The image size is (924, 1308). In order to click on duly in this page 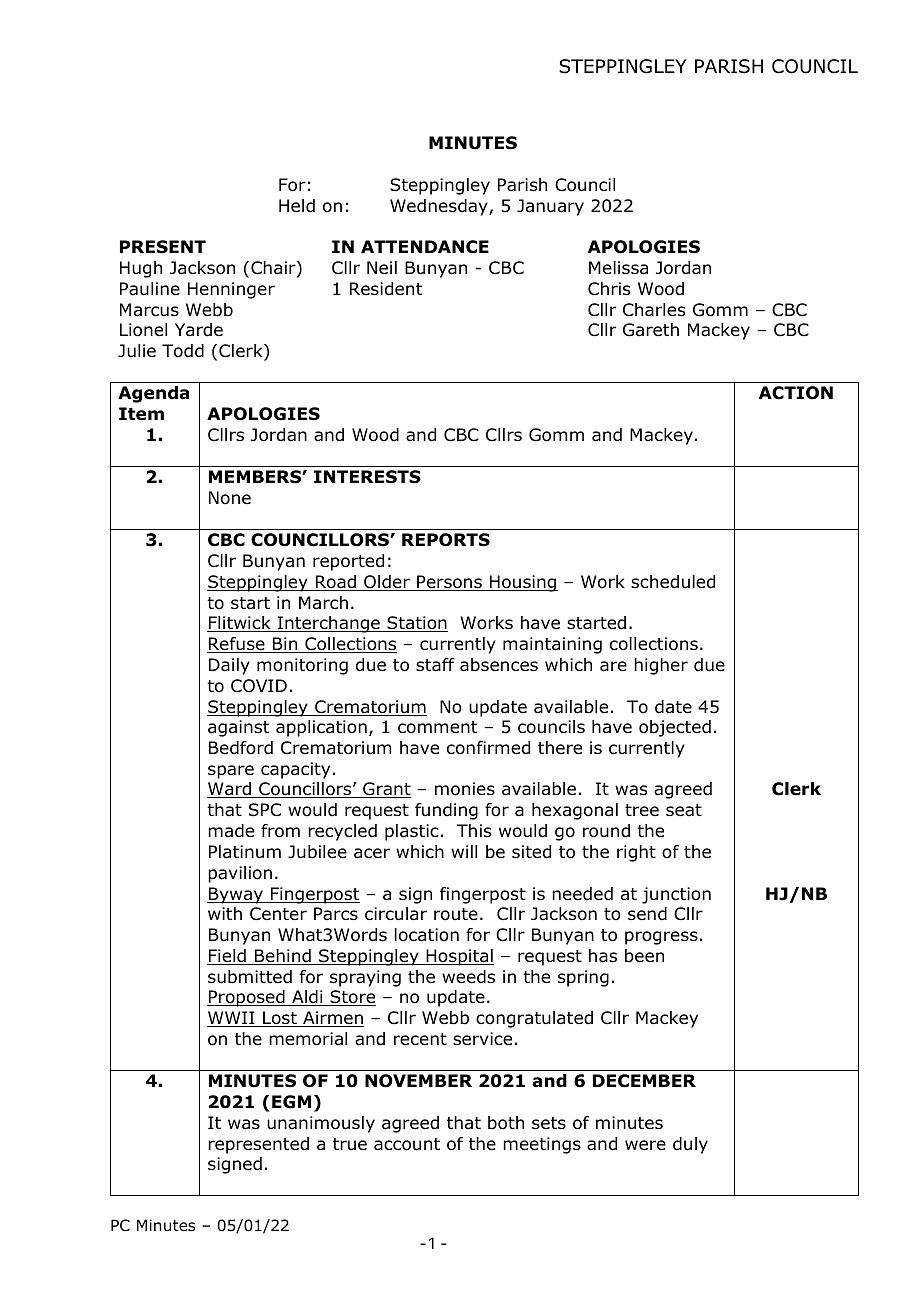, I will do `click(690, 1145)`.
